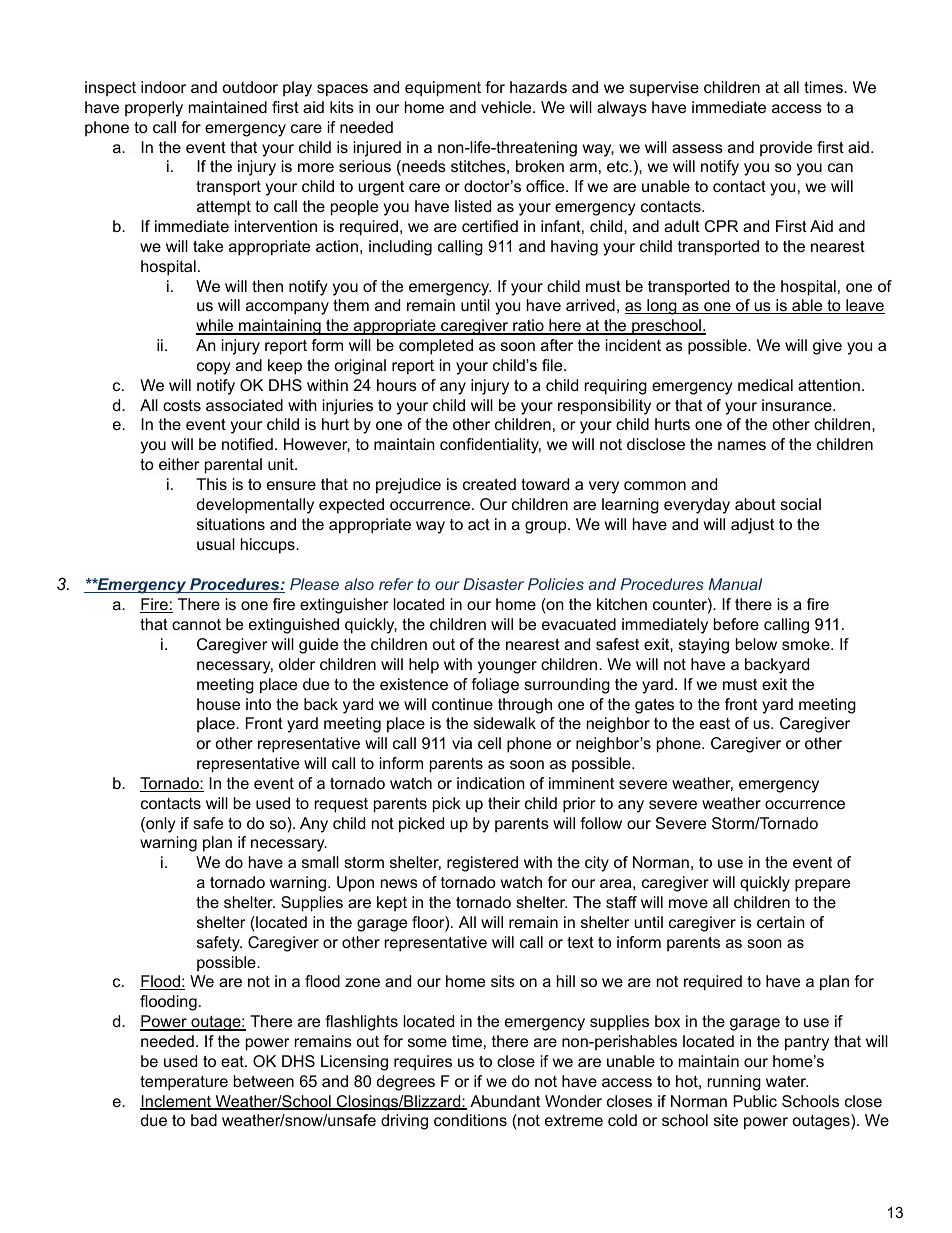 This page has width=952, height=1233. What do you see at coordinates (506, 107) in the page?
I see `vehicle` at bounding box center [506, 107].
